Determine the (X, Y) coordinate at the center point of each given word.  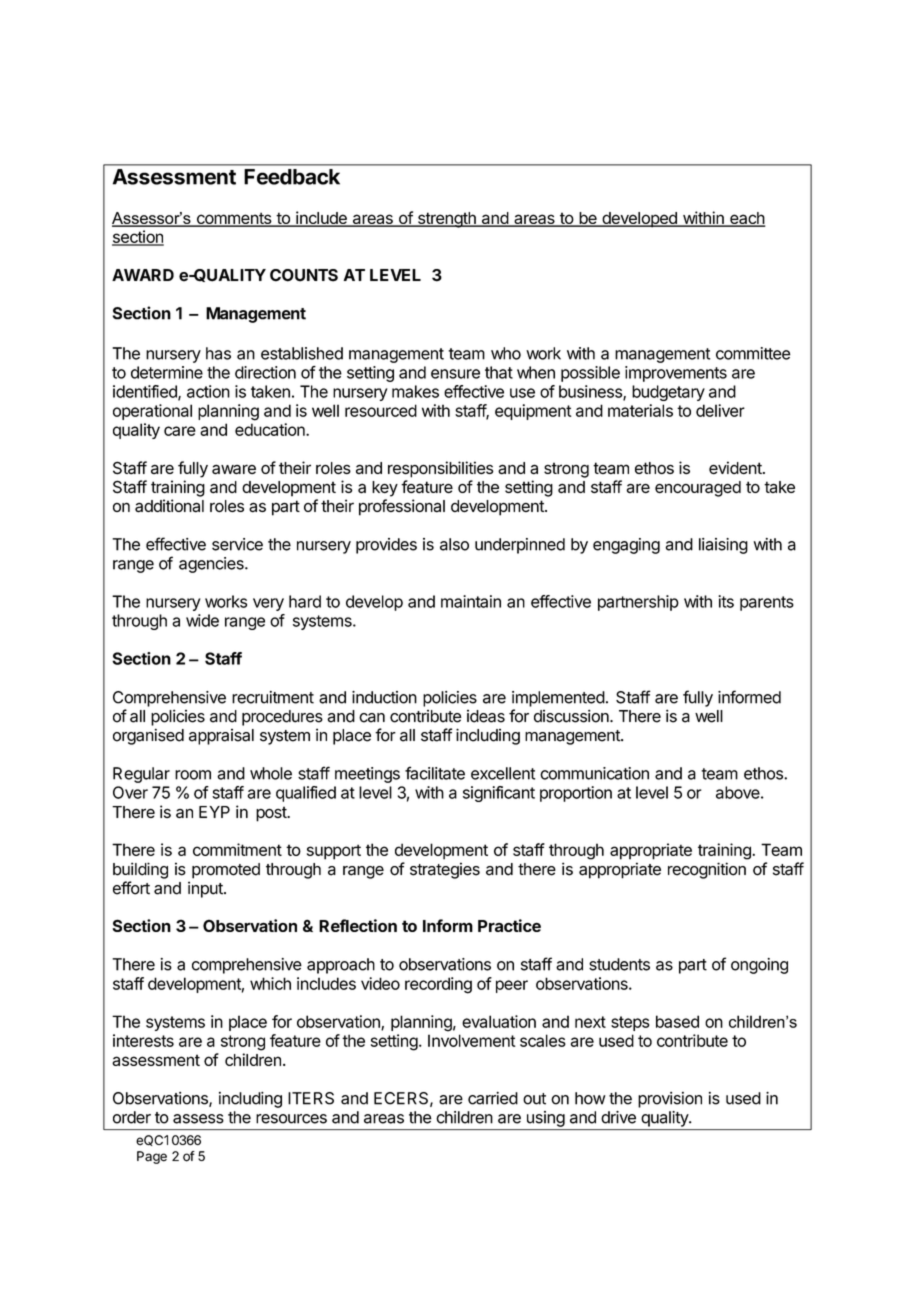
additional (169, 506)
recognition (707, 870)
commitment (237, 849)
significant (499, 794)
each (747, 219)
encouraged (698, 489)
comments (233, 219)
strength (446, 220)
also (454, 544)
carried (493, 1098)
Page (152, 1157)
